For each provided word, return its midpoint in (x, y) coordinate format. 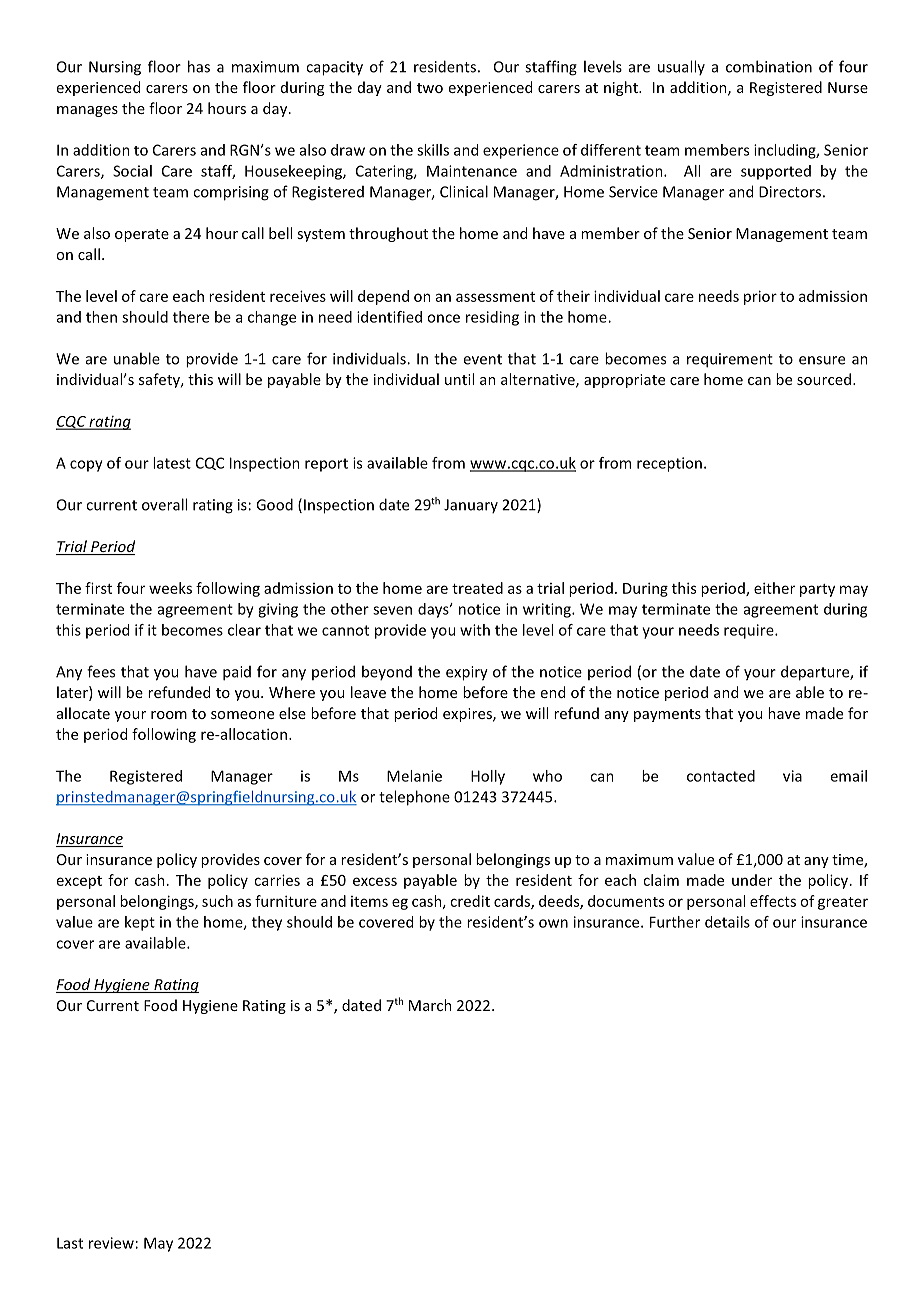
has (199, 66)
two (430, 88)
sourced (824, 379)
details (727, 922)
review (111, 1243)
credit (470, 901)
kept (140, 923)
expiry (467, 673)
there (191, 317)
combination (769, 66)
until (459, 379)
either (774, 588)
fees (101, 671)
